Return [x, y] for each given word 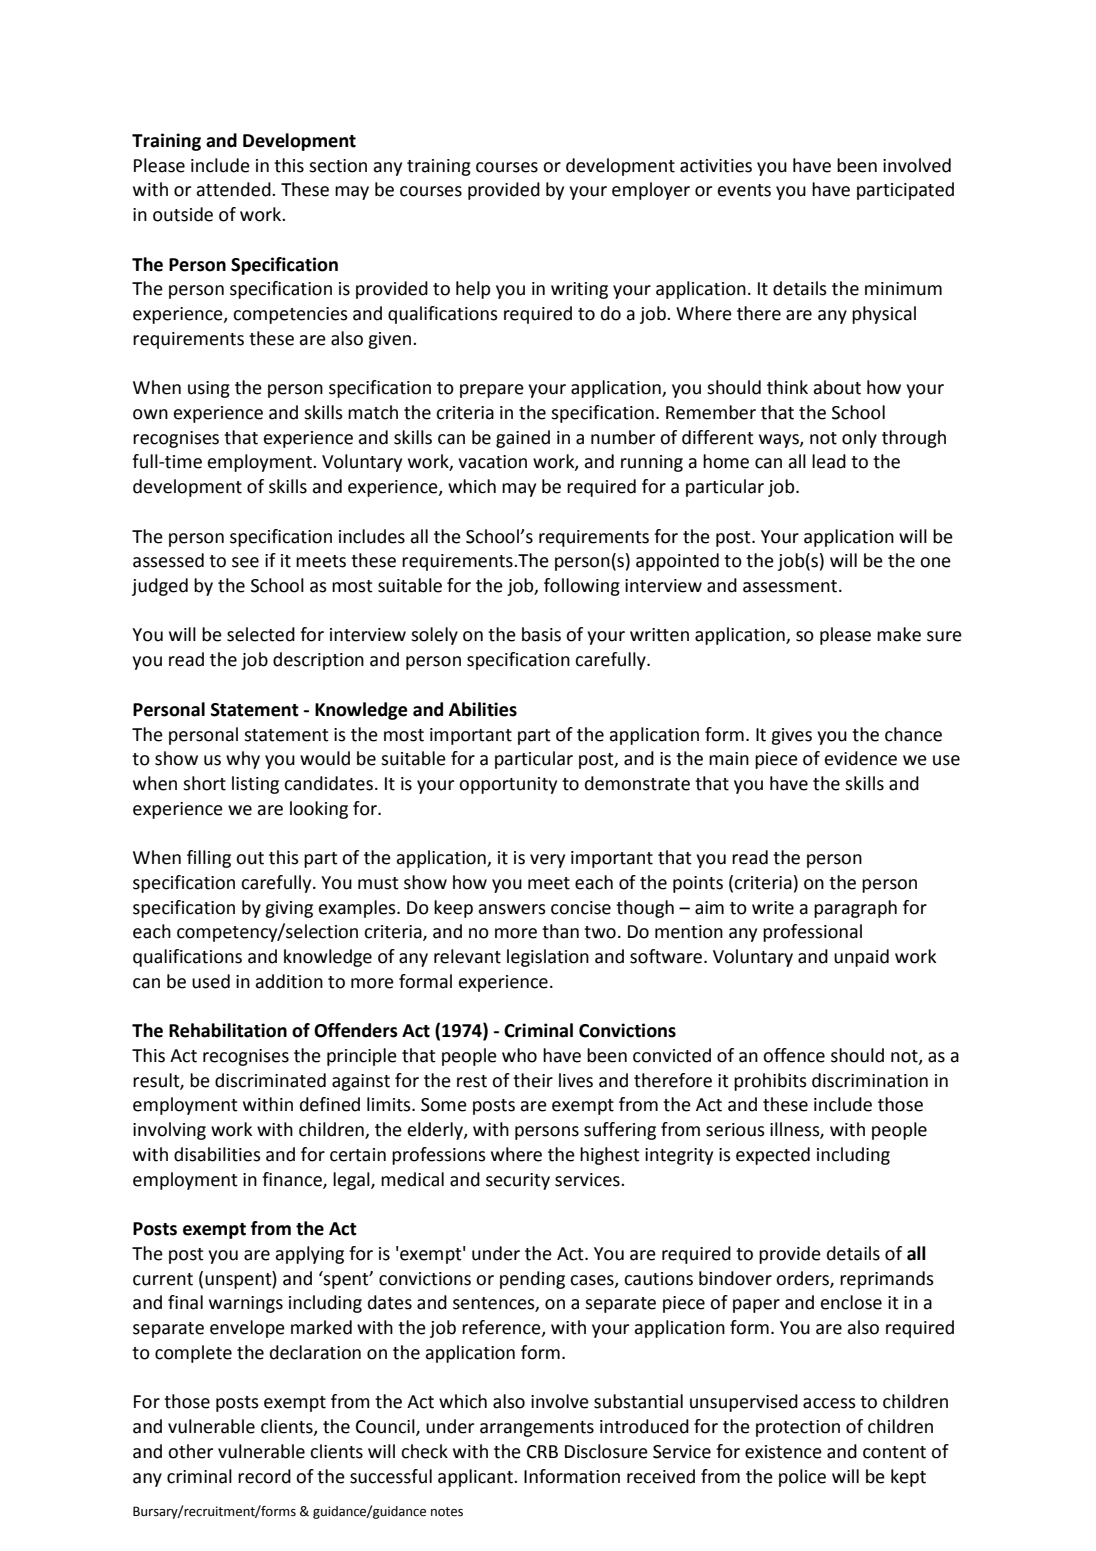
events [744, 190]
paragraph [855, 909]
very [547, 861]
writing [579, 290]
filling [209, 859]
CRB [542, 1452]
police [802, 1478]
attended [234, 189]
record [264, 1476]
